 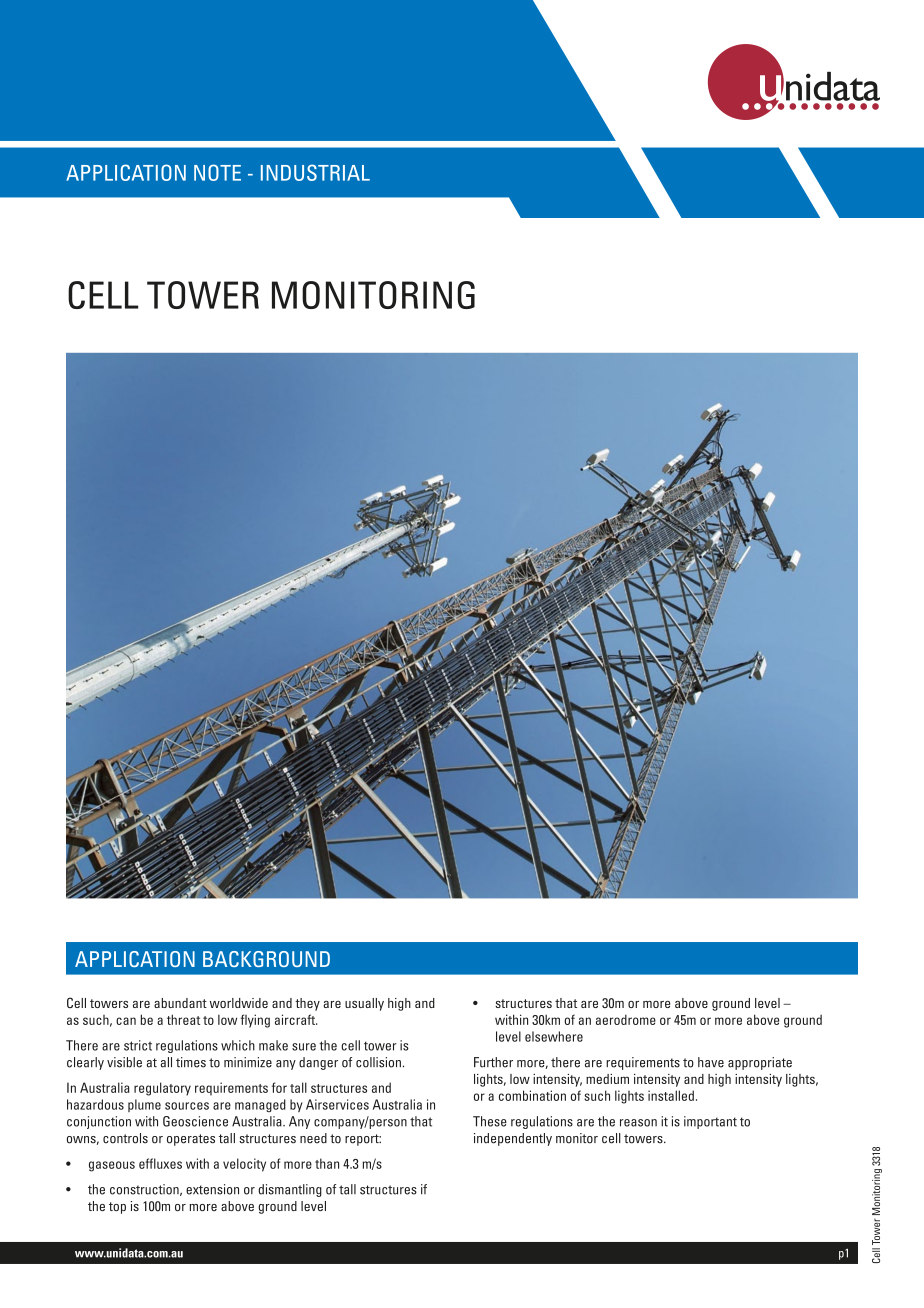 I want to click on worldwide, so click(x=239, y=1003).
